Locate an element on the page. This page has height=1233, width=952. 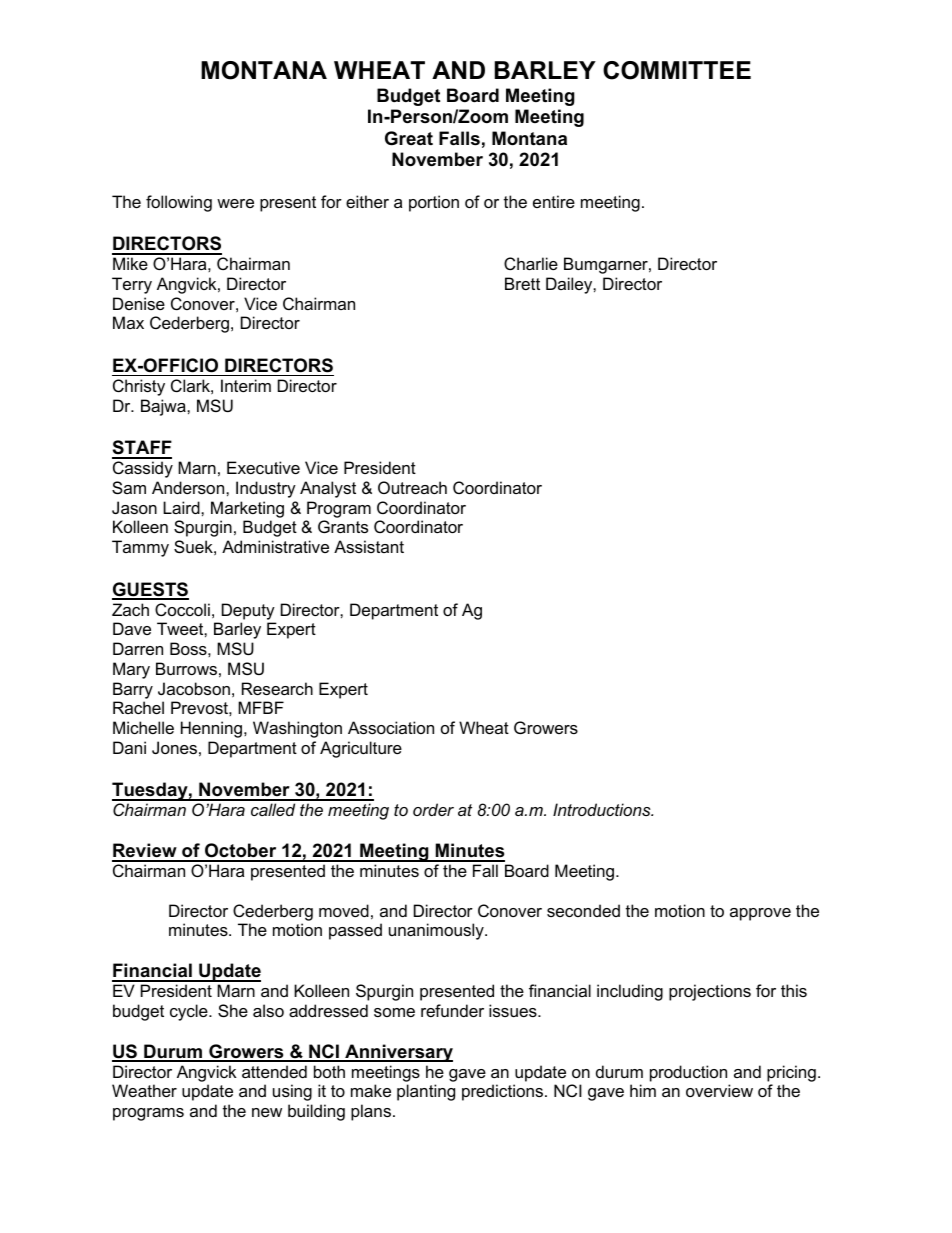
planting is located at coordinates (426, 1092).
